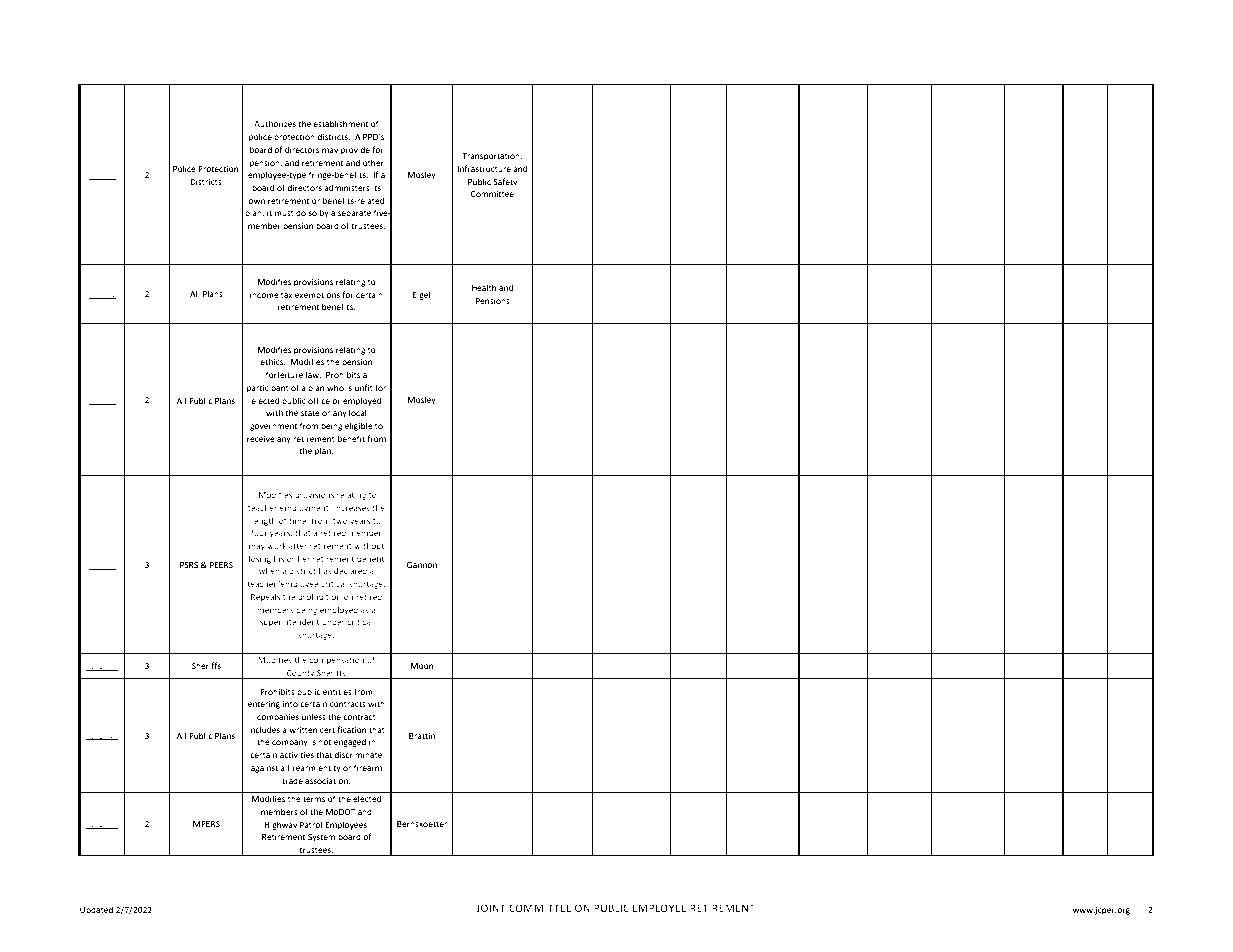  What do you see at coordinates (484, 168) in the image?
I see `Infrastructure` at bounding box center [484, 168].
